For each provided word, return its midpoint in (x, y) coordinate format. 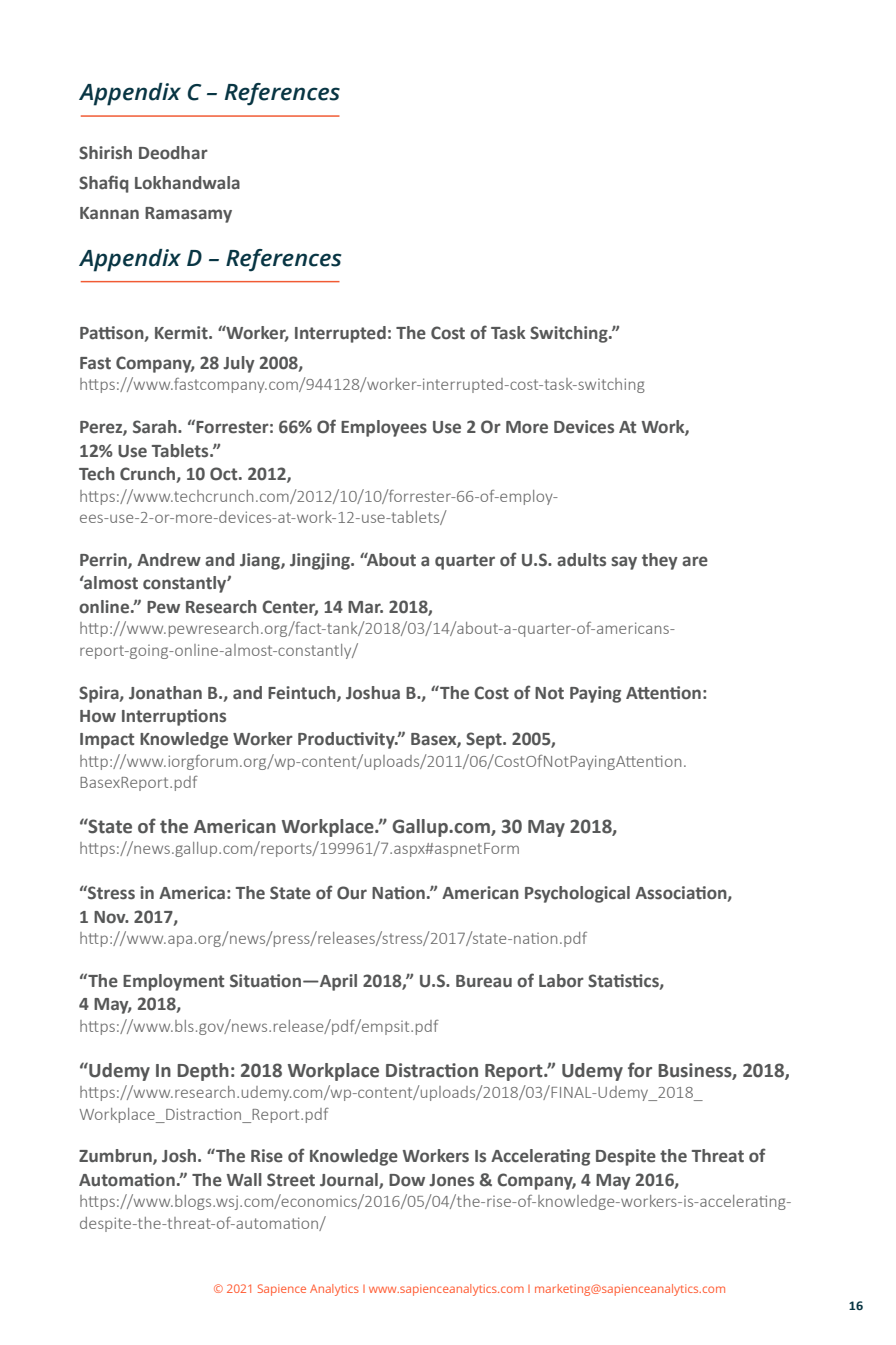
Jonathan (165, 693)
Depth (203, 1072)
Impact (107, 741)
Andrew (169, 560)
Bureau (484, 981)
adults (581, 560)
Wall (244, 1179)
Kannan (109, 213)
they (660, 561)
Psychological (577, 894)
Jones (451, 1180)
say (624, 563)
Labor (561, 981)
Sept (485, 740)
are (695, 561)
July (239, 364)
